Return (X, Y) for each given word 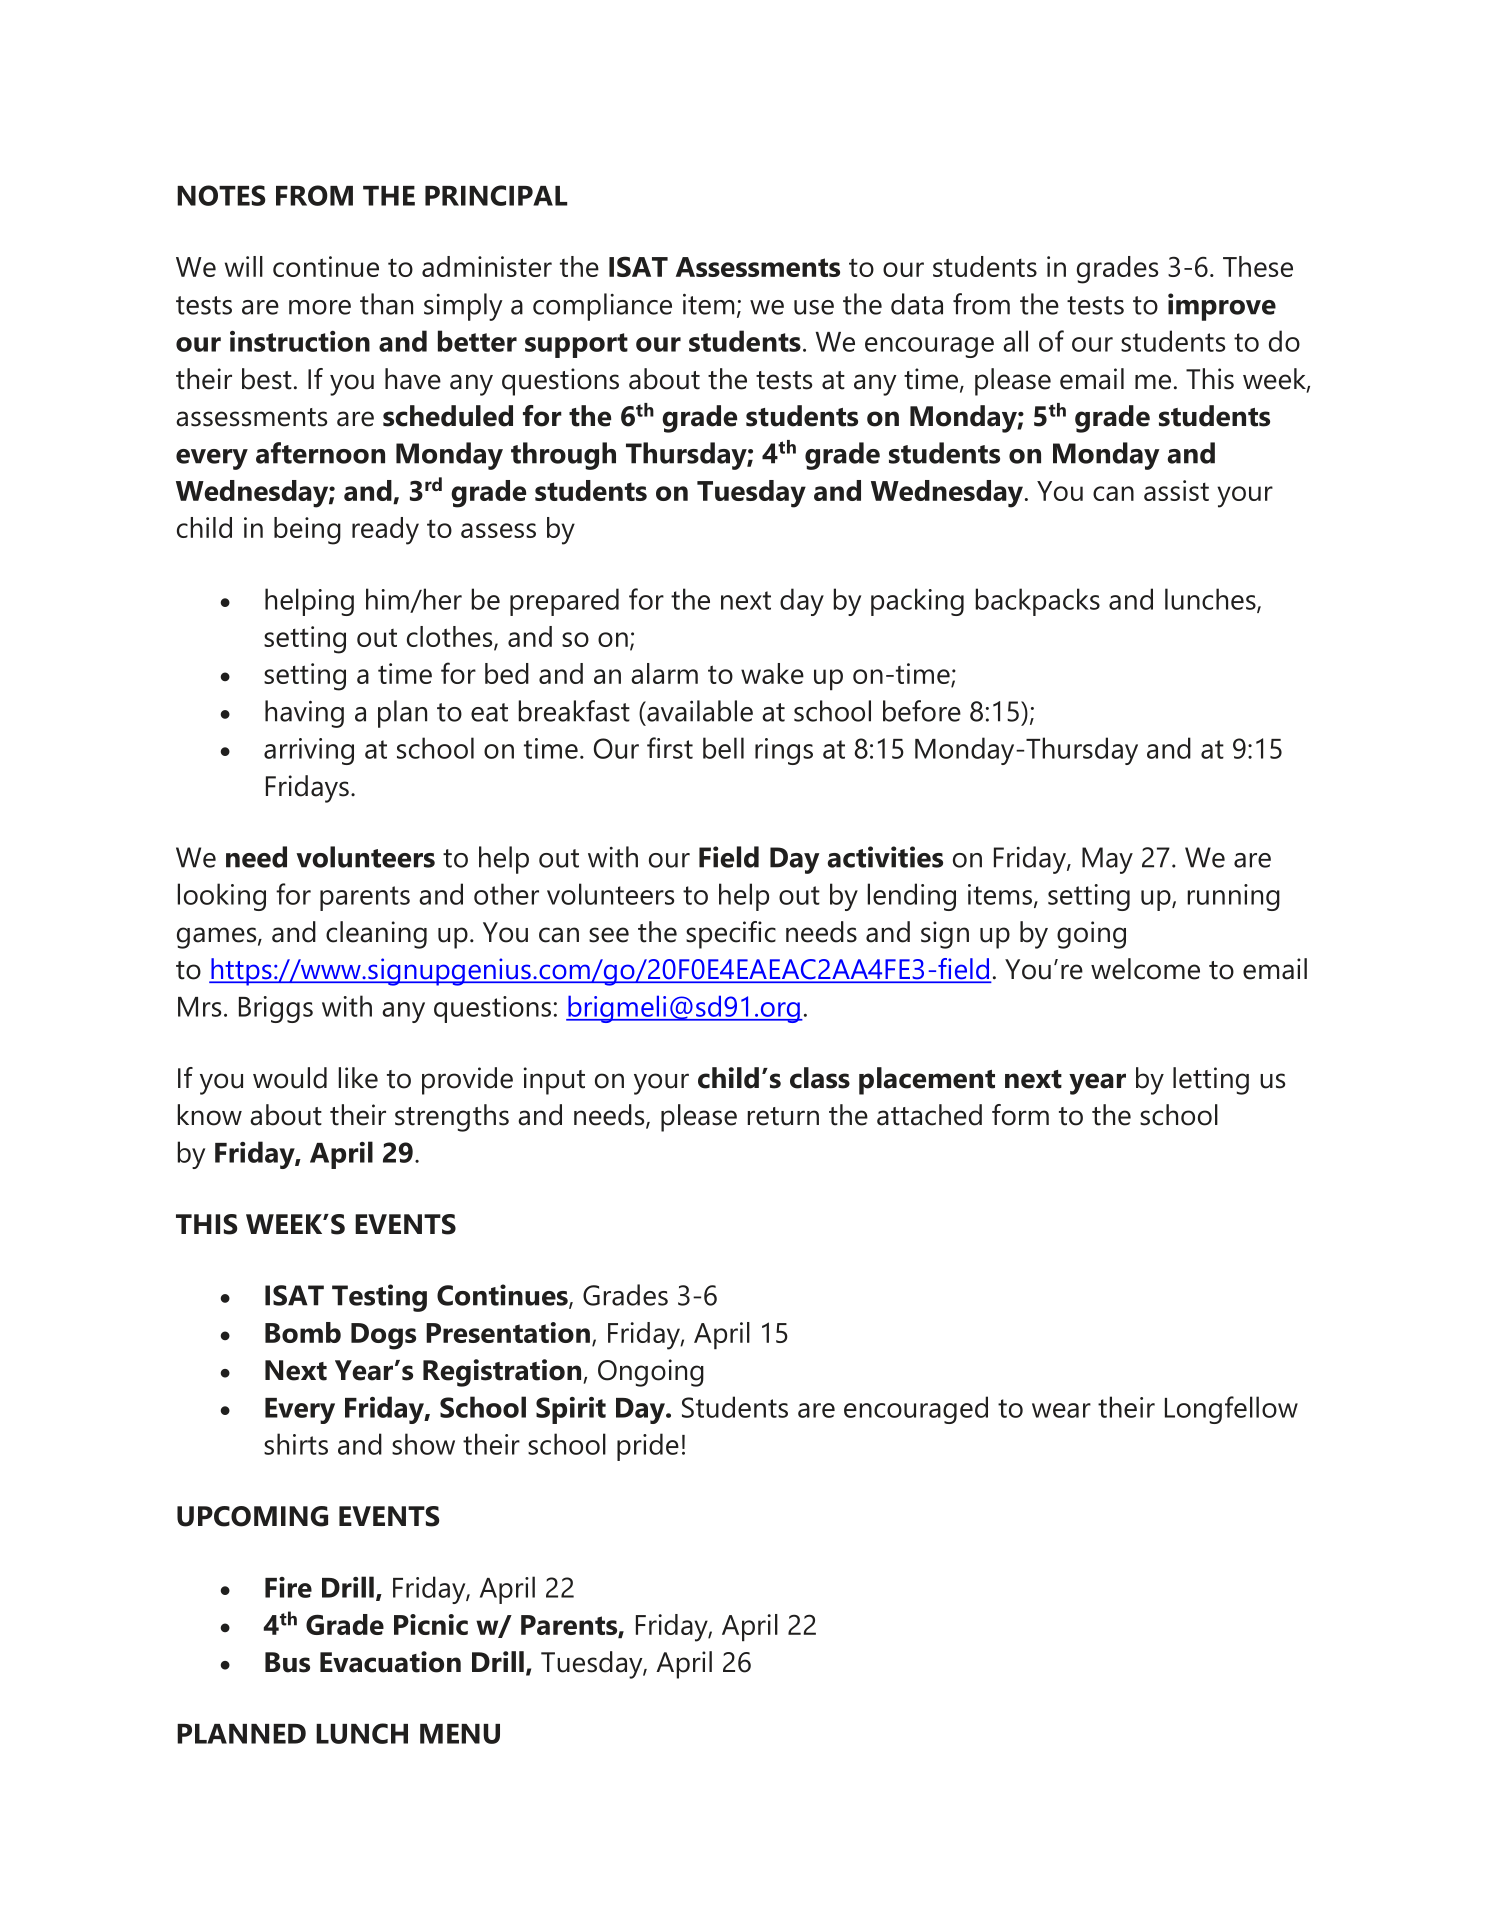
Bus (287, 1662)
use (814, 307)
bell (723, 748)
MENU (460, 1734)
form (1020, 1115)
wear (1061, 1410)
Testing (379, 1298)
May (1107, 860)
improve (1222, 307)
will (244, 266)
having (304, 714)
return (783, 1116)
